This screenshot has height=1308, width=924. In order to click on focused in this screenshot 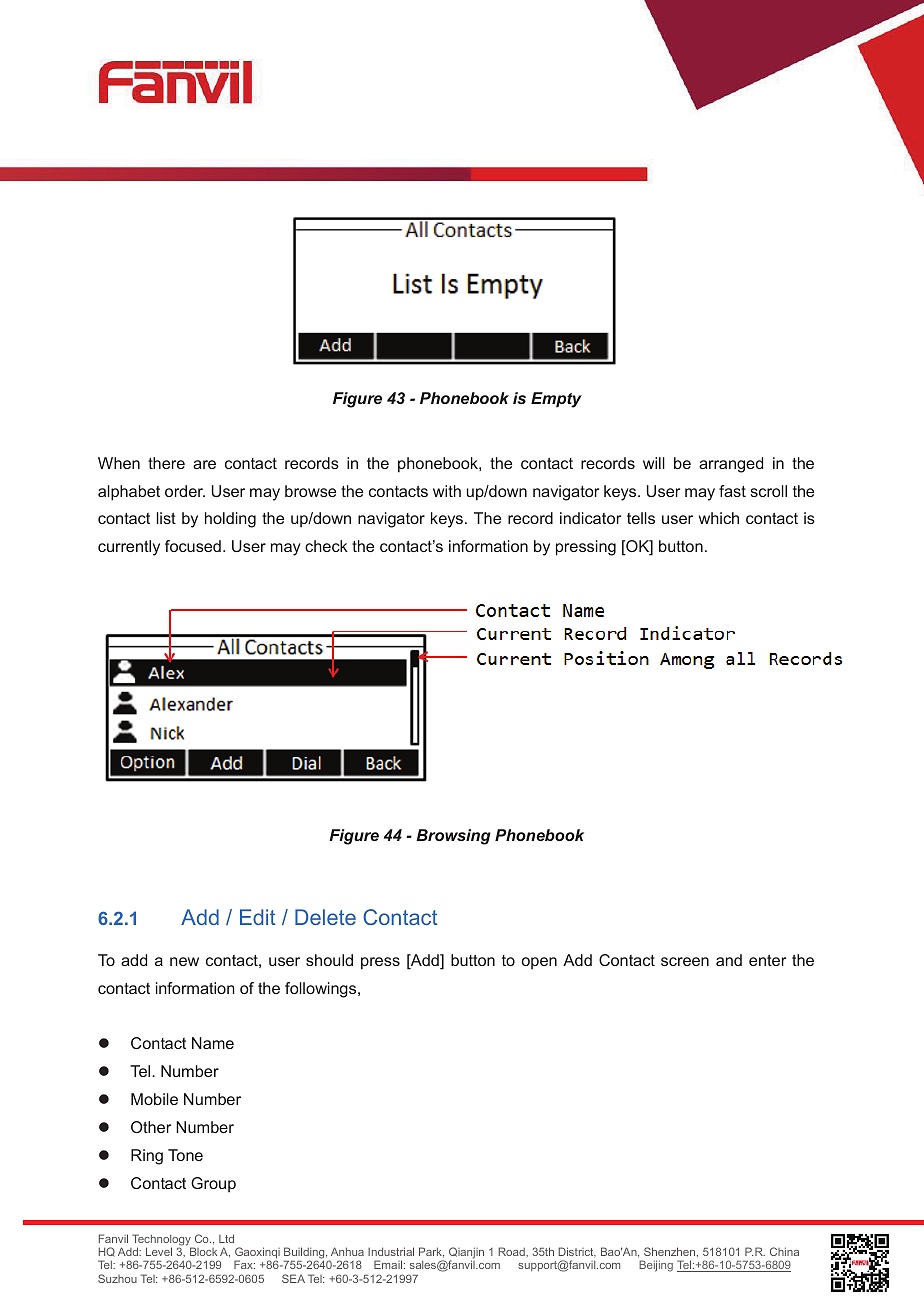, I will do `click(193, 546)`.
